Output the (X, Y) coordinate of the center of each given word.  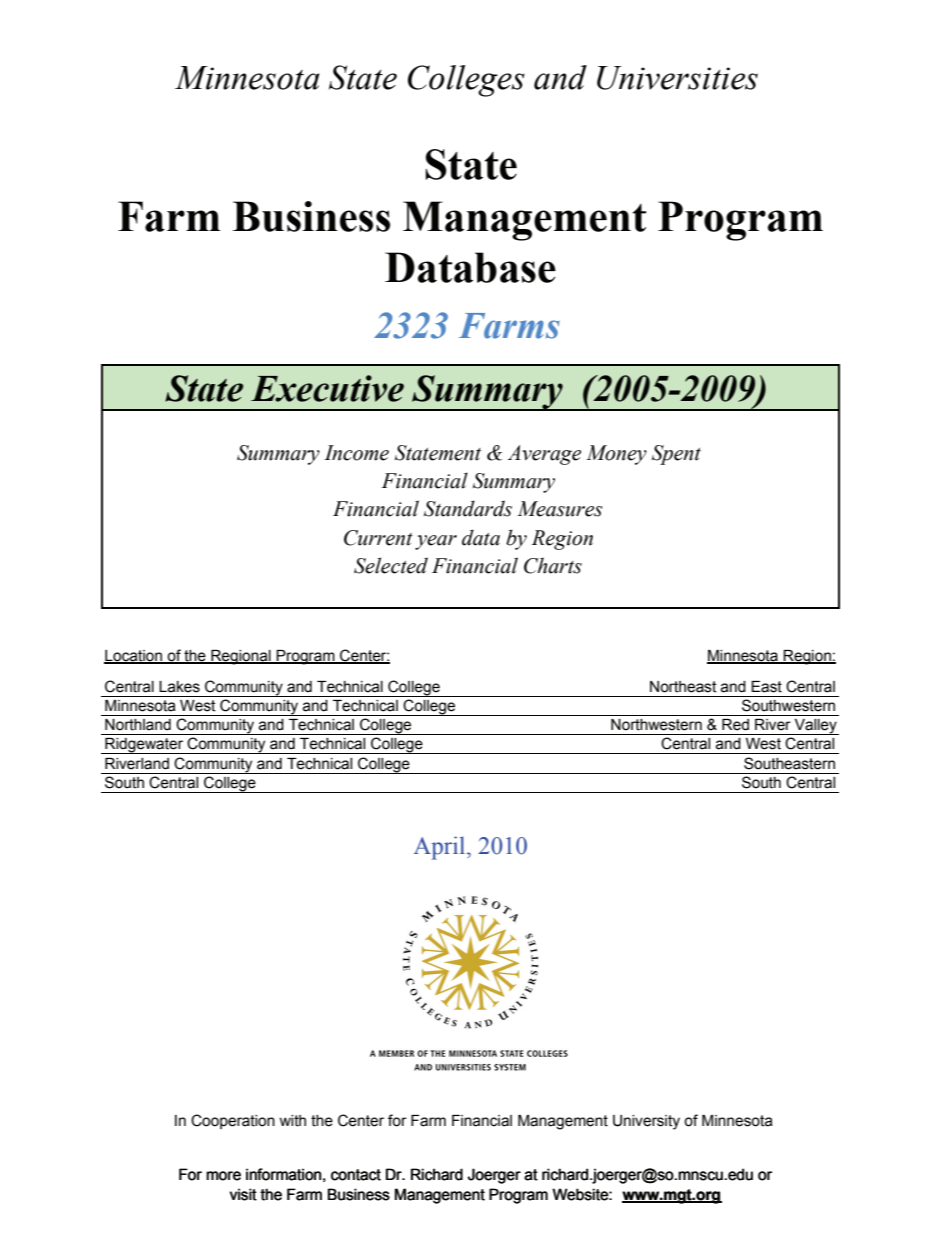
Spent (676, 455)
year (436, 542)
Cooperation (233, 1121)
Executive (327, 388)
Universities (677, 78)
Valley (815, 727)
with (292, 1121)
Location (134, 657)
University (646, 1122)
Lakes (179, 687)
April (441, 848)
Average (544, 455)
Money (616, 455)
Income (356, 453)
